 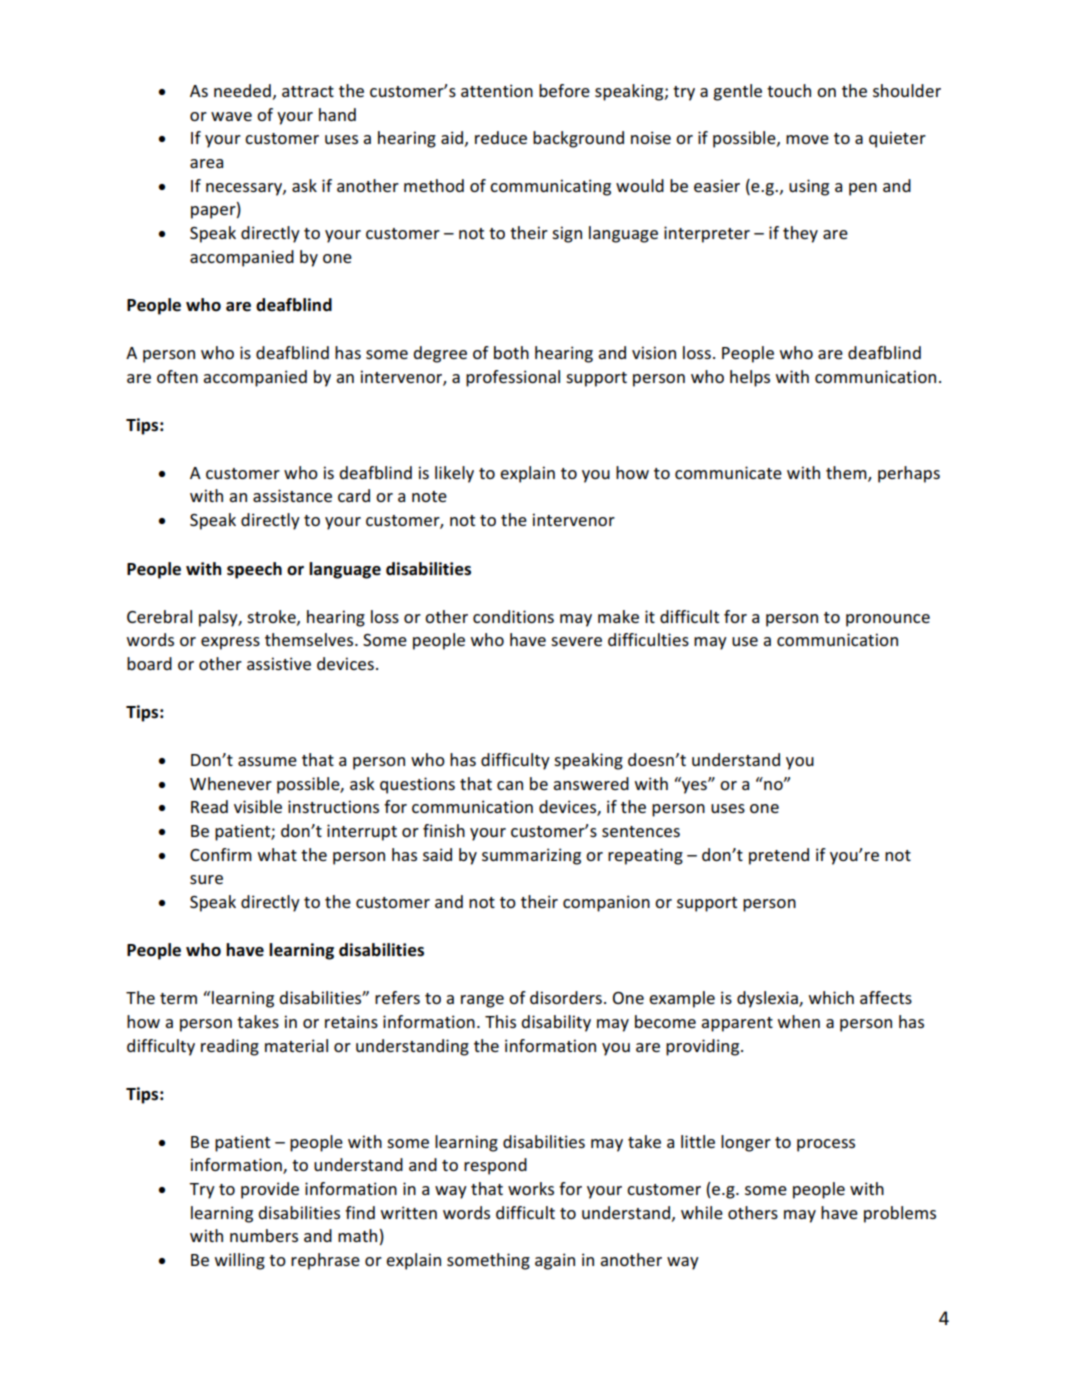 What do you see at coordinates (264, 1235) in the screenshot?
I see `numbers` at bounding box center [264, 1235].
